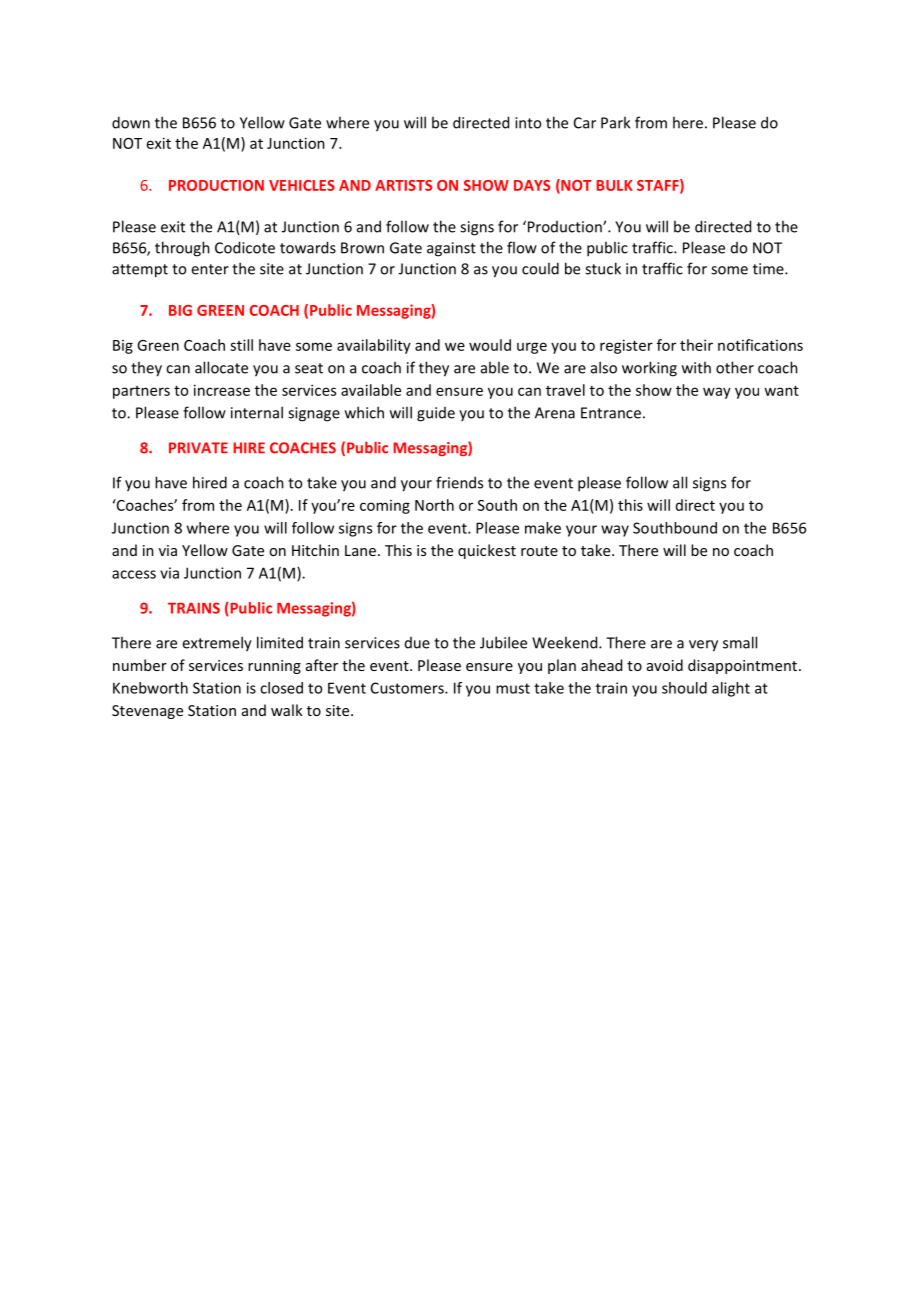  I want to click on still, so click(241, 345).
